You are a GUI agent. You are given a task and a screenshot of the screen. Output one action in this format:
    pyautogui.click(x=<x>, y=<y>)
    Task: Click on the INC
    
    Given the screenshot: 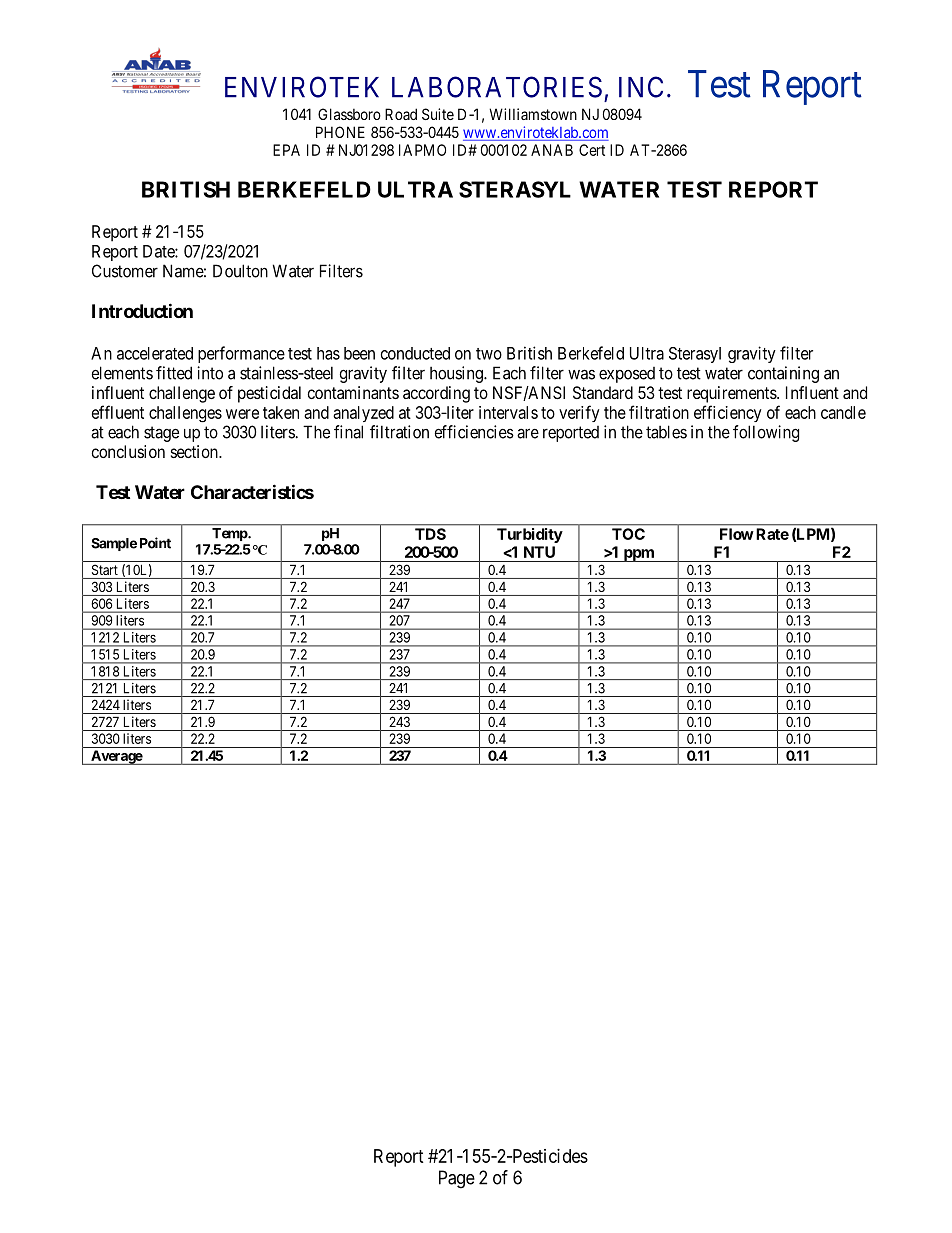 What is the action you would take?
    pyautogui.click(x=641, y=87)
